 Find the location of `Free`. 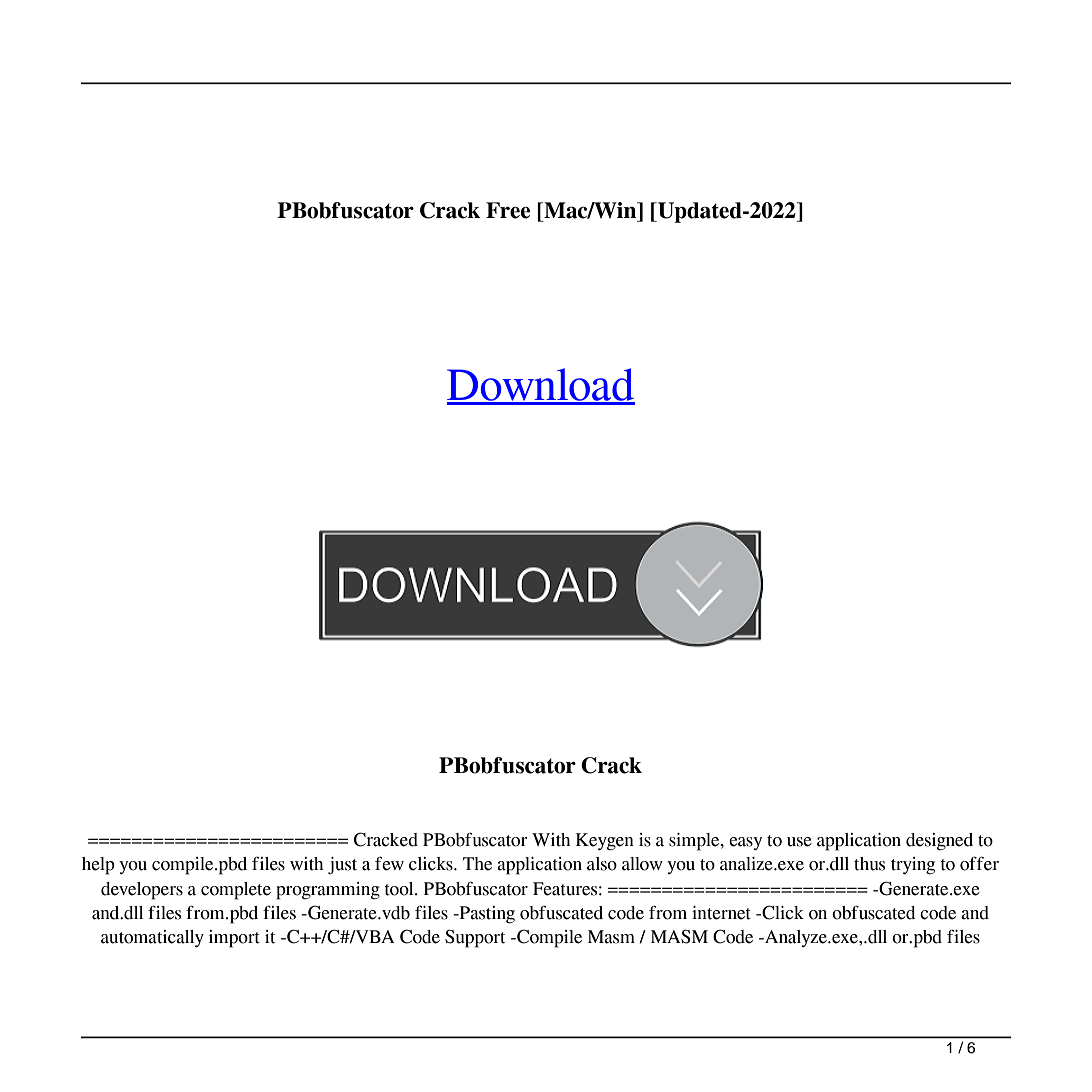

Free is located at coordinates (508, 210).
